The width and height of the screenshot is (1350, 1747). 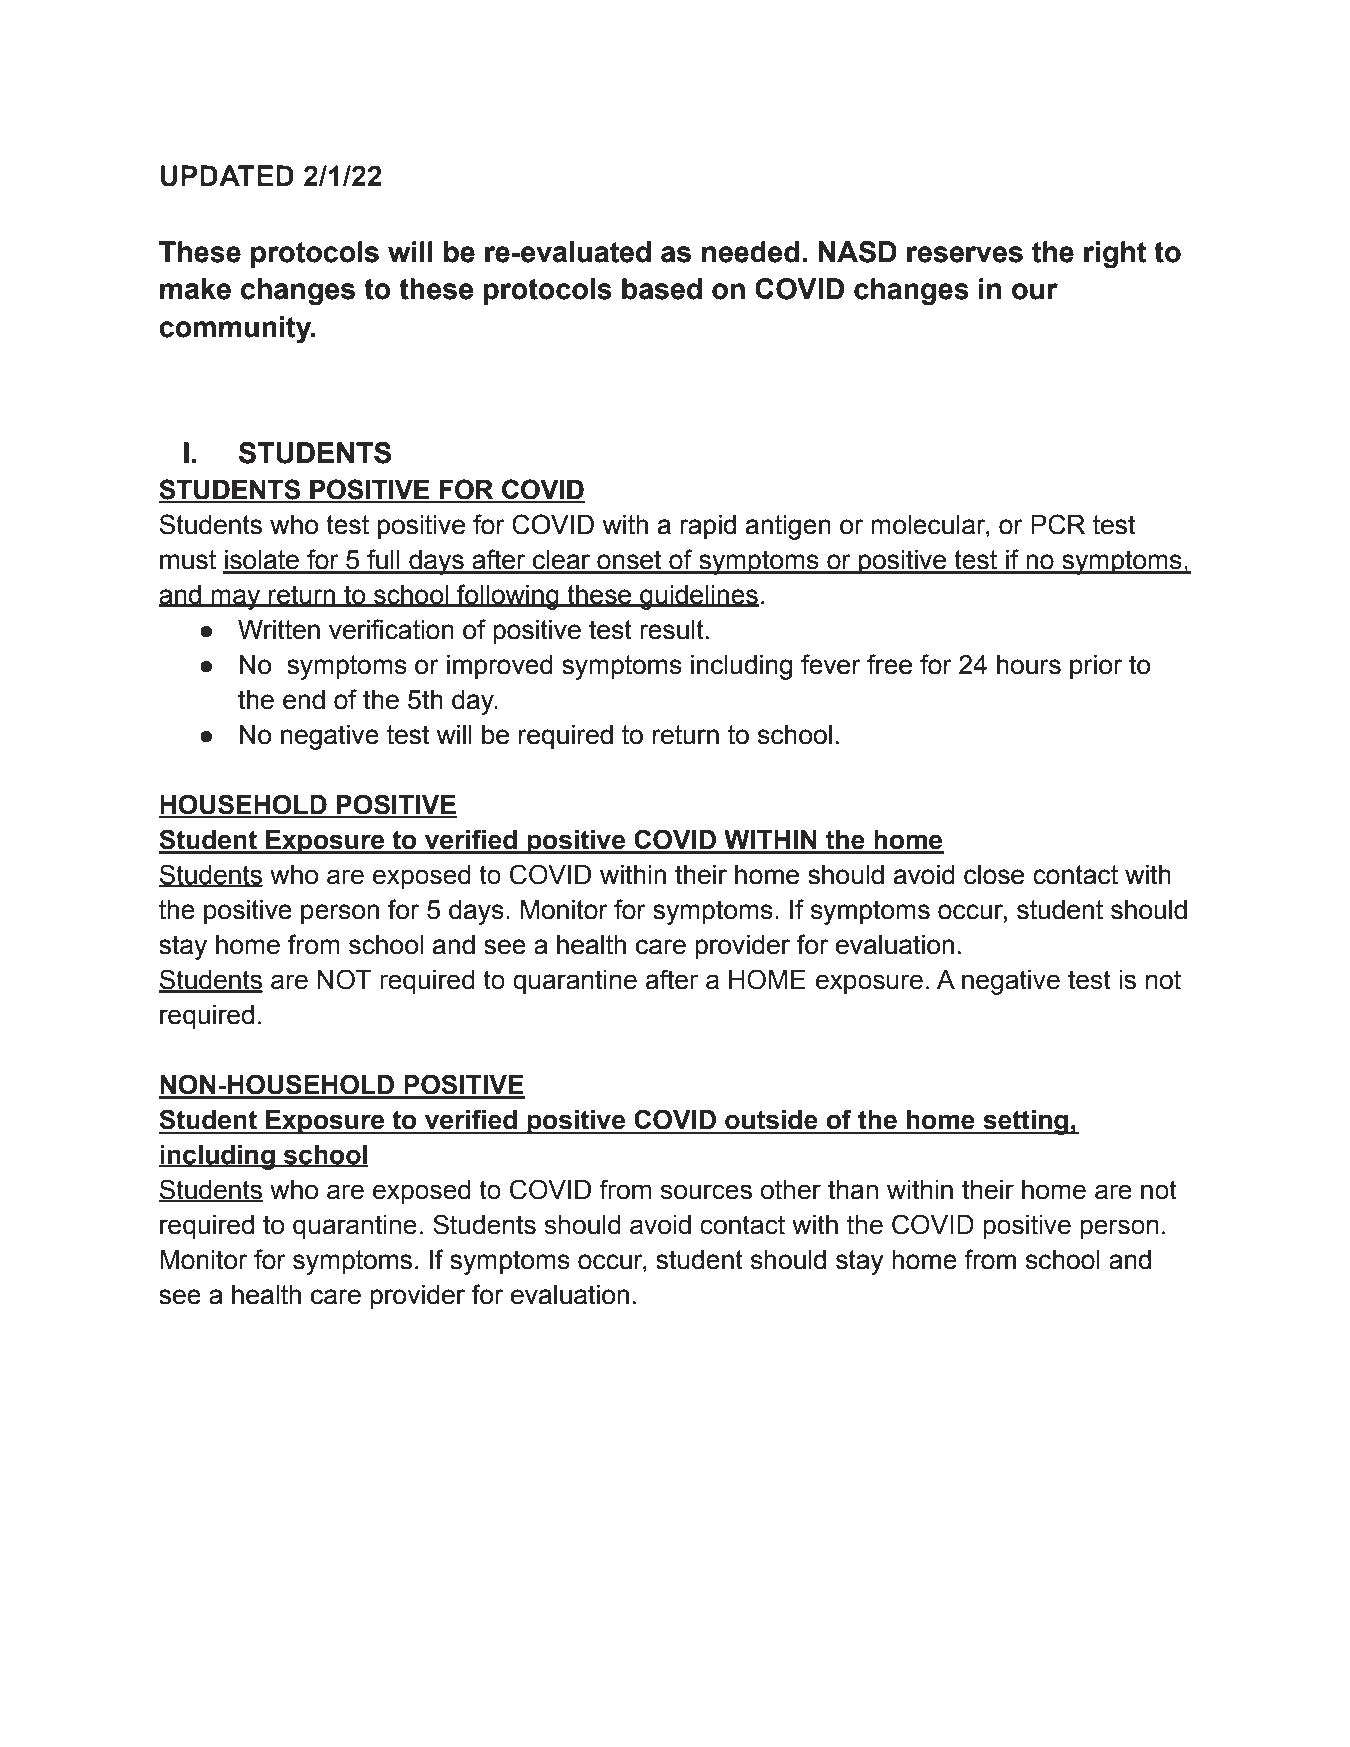 What do you see at coordinates (965, 254) in the screenshot?
I see `reserves` at bounding box center [965, 254].
